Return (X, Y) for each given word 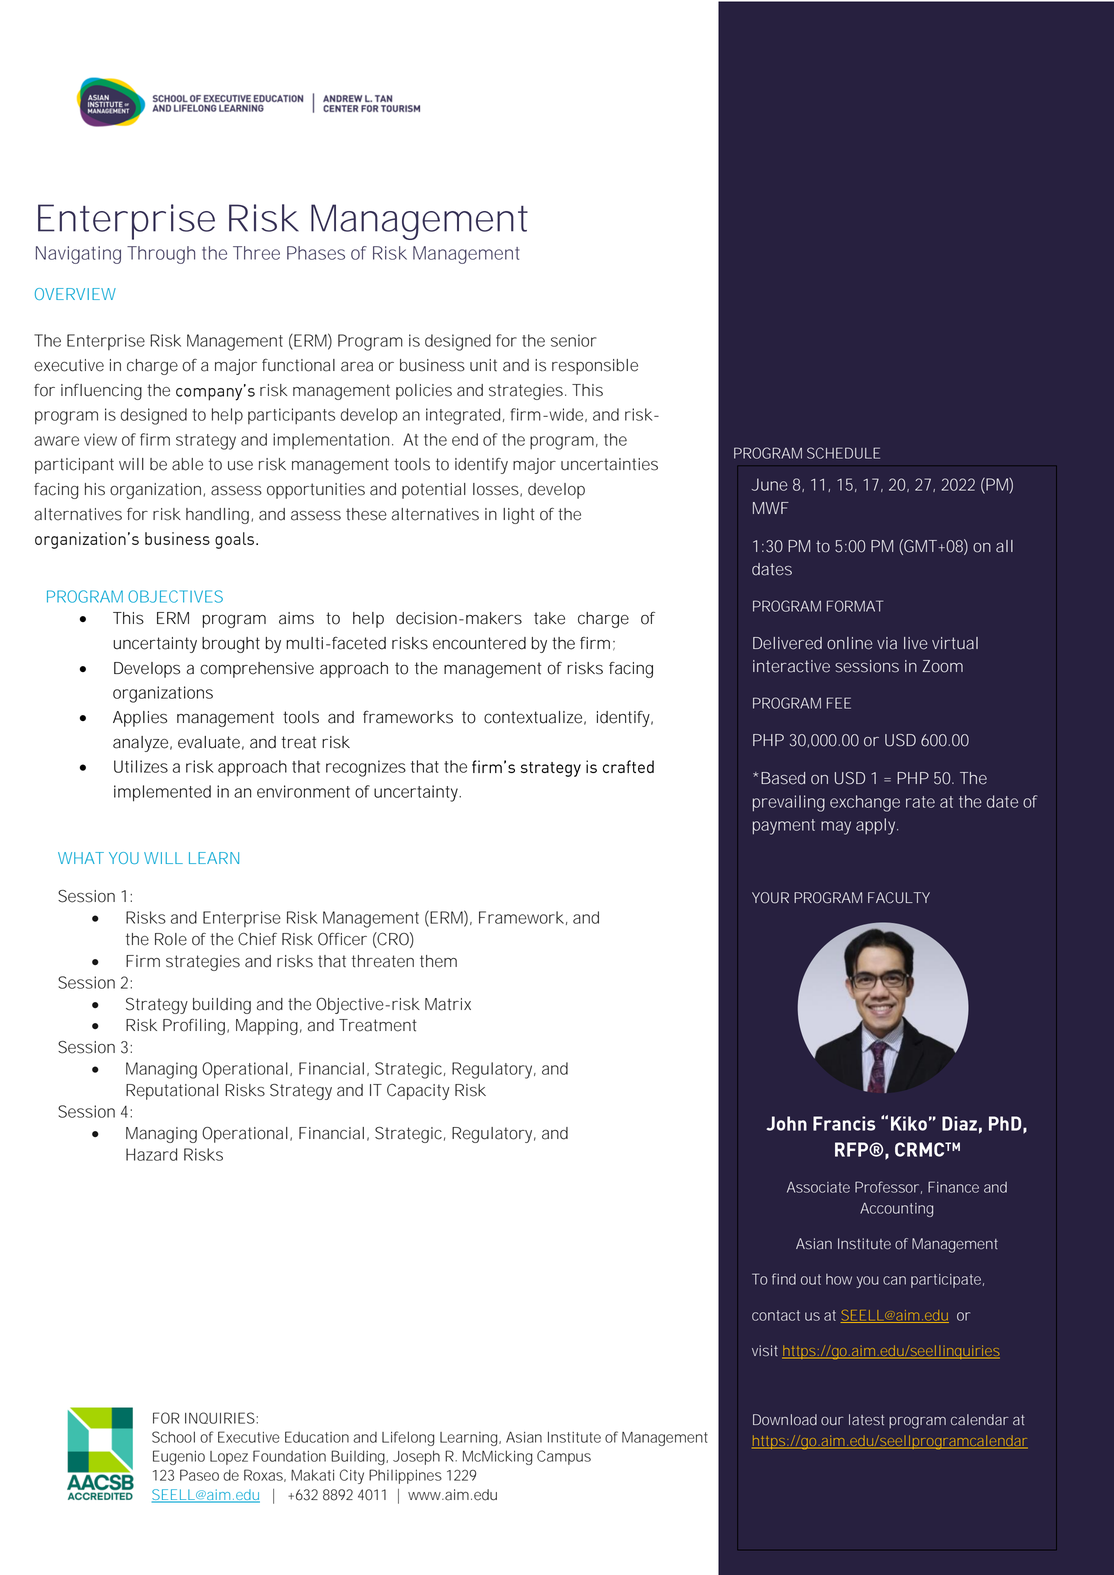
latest (866, 1420)
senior (574, 340)
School (173, 1437)
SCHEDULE (843, 453)
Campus (564, 1457)
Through (161, 255)
